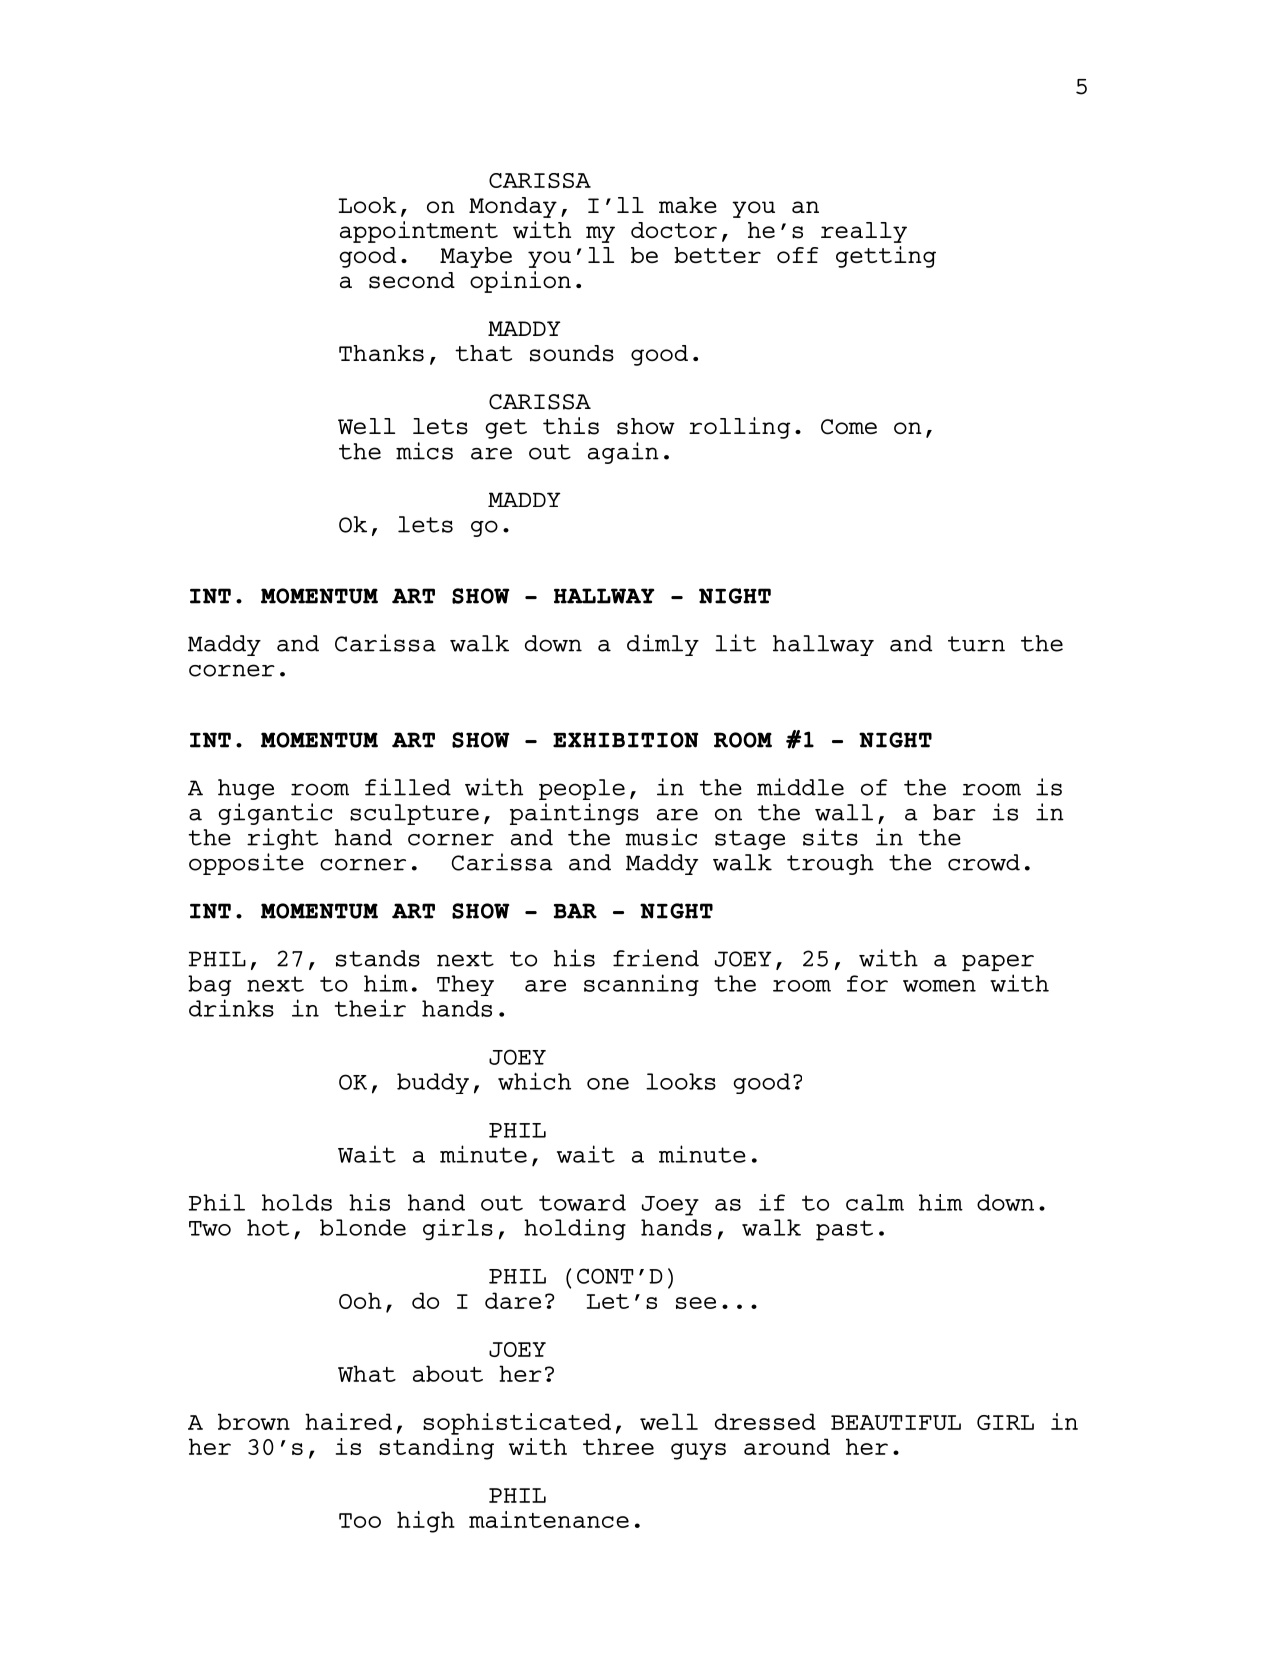 The image size is (1277, 1653). Describe the element at coordinates (246, 789) in the page. I see `huge` at that location.
